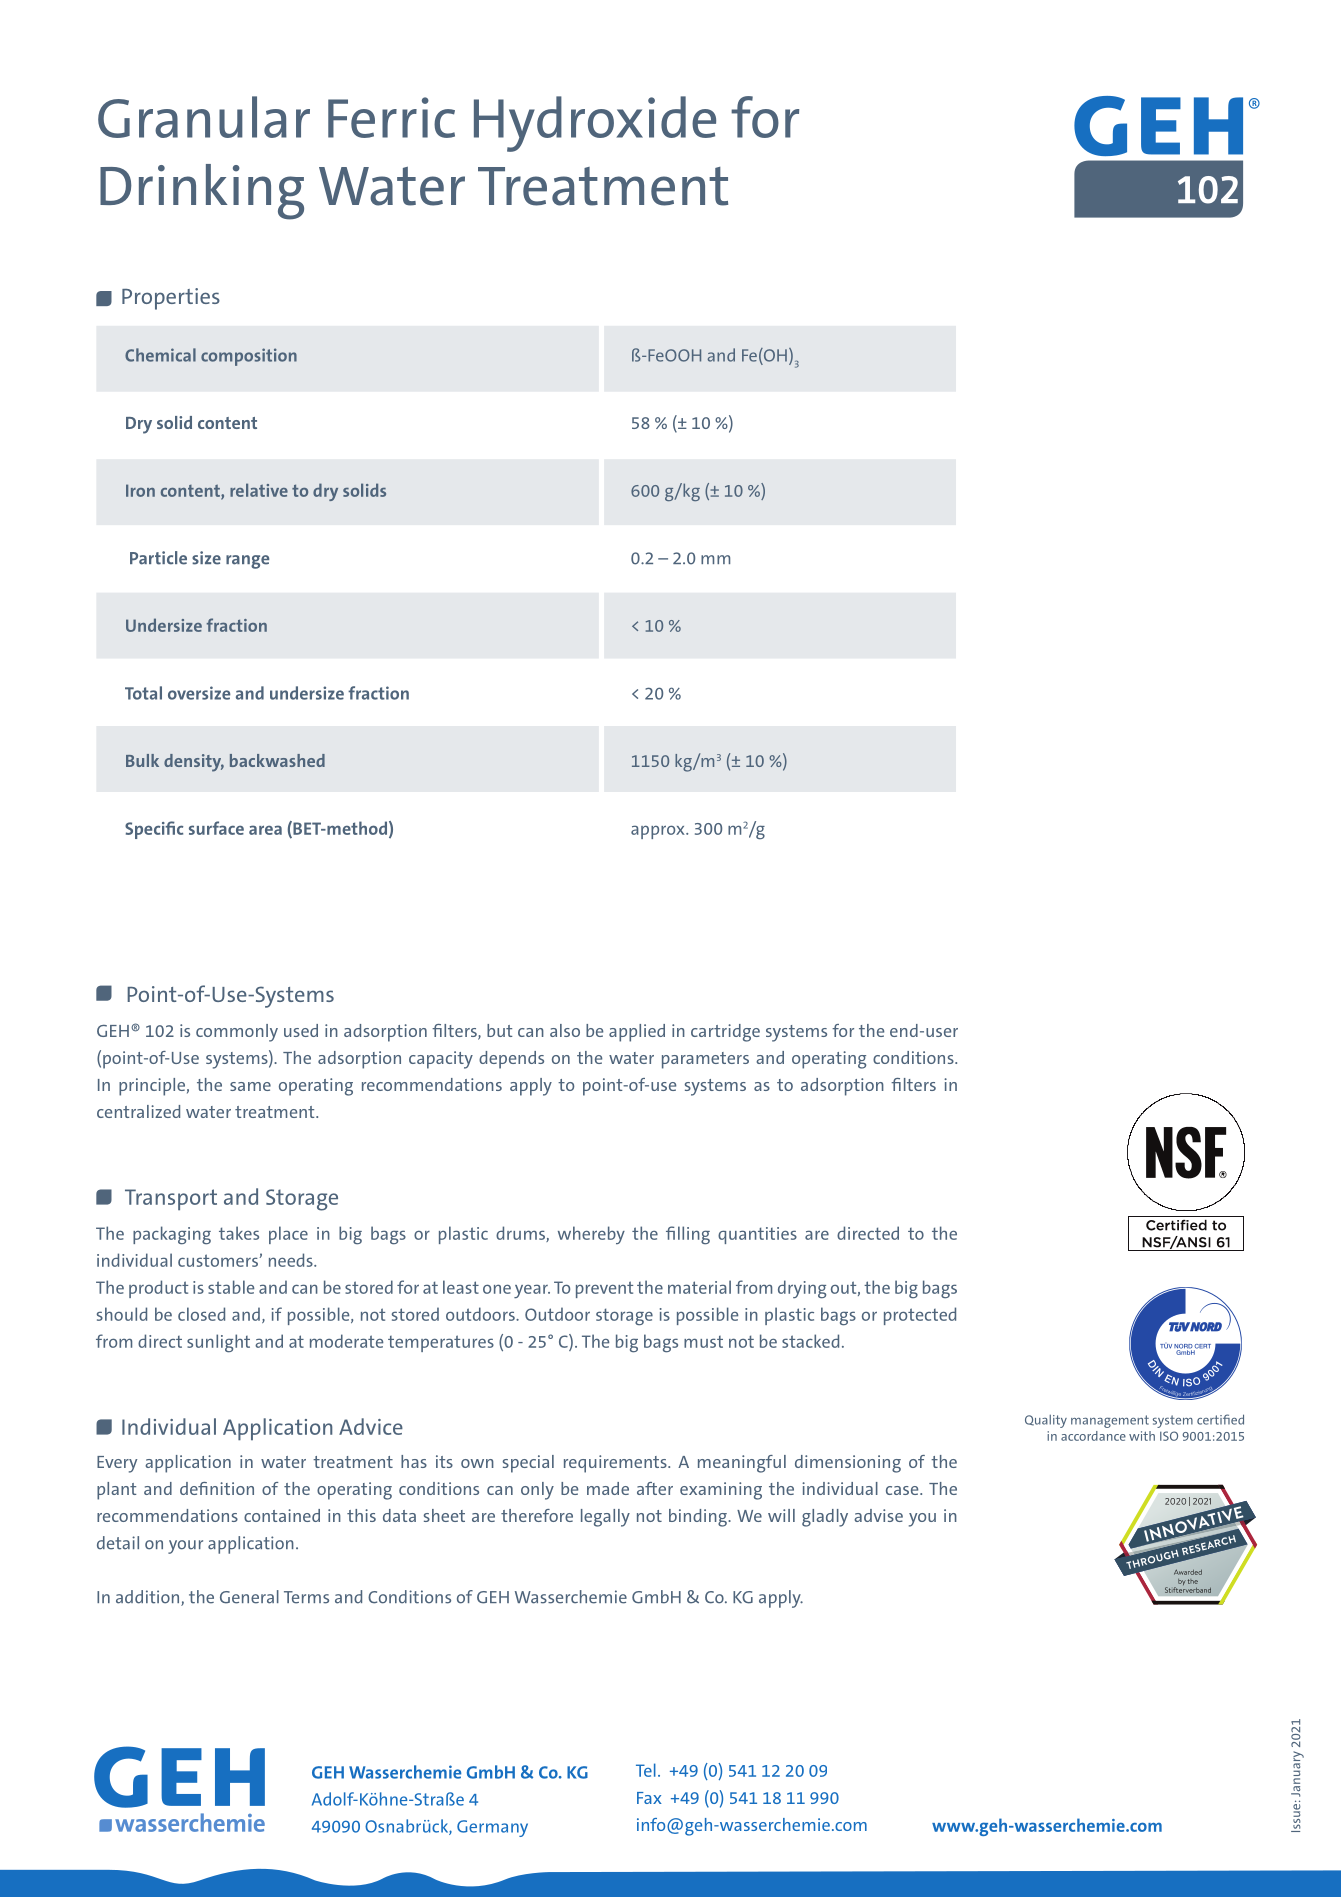 This screenshot has height=1897, width=1341. What do you see at coordinates (705, 1060) in the screenshot?
I see `parameters` at bounding box center [705, 1060].
